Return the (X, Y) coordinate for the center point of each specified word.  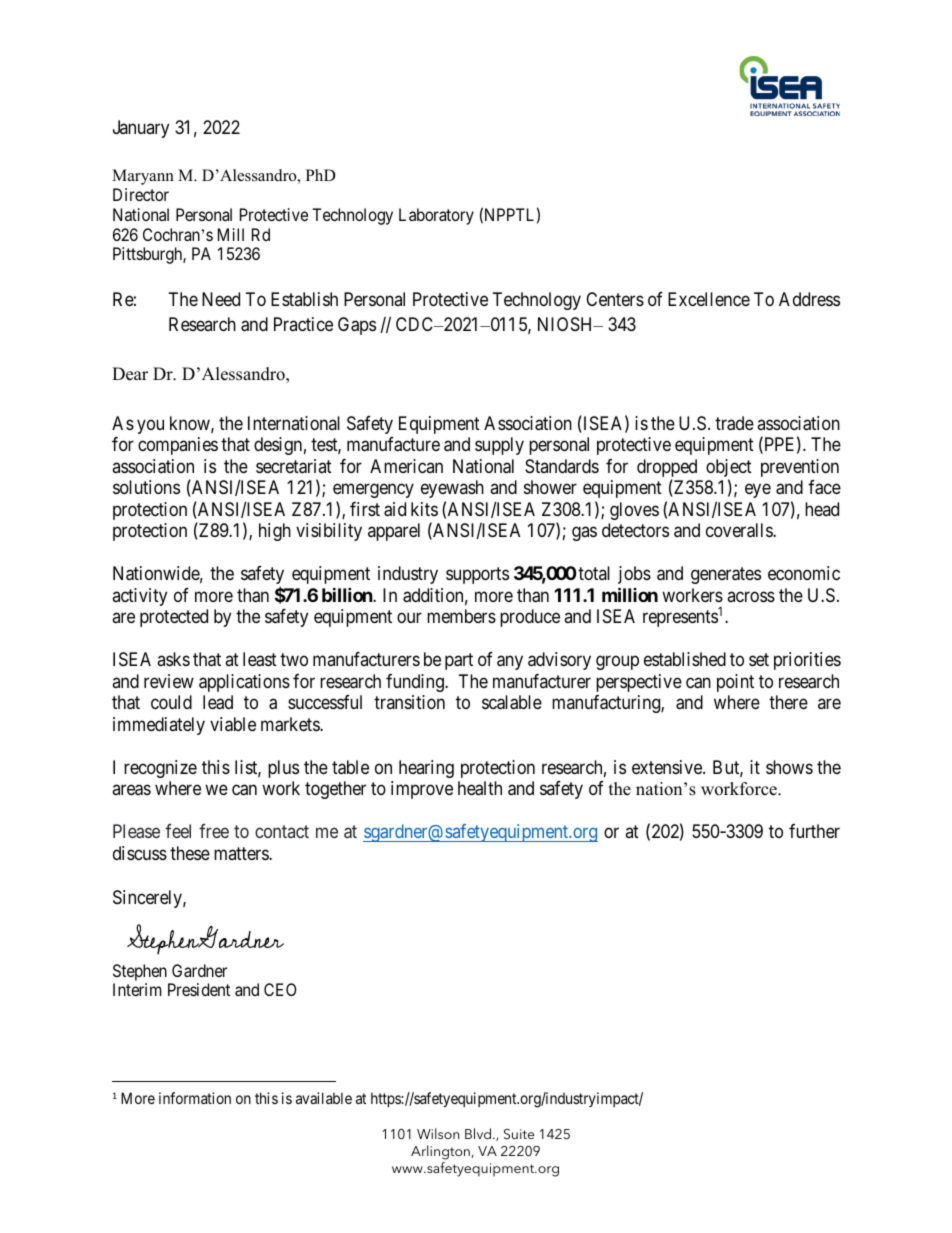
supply (499, 446)
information (195, 1098)
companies (178, 446)
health (480, 788)
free (214, 831)
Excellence (709, 299)
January (141, 129)
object (729, 469)
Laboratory (436, 216)
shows (789, 767)
